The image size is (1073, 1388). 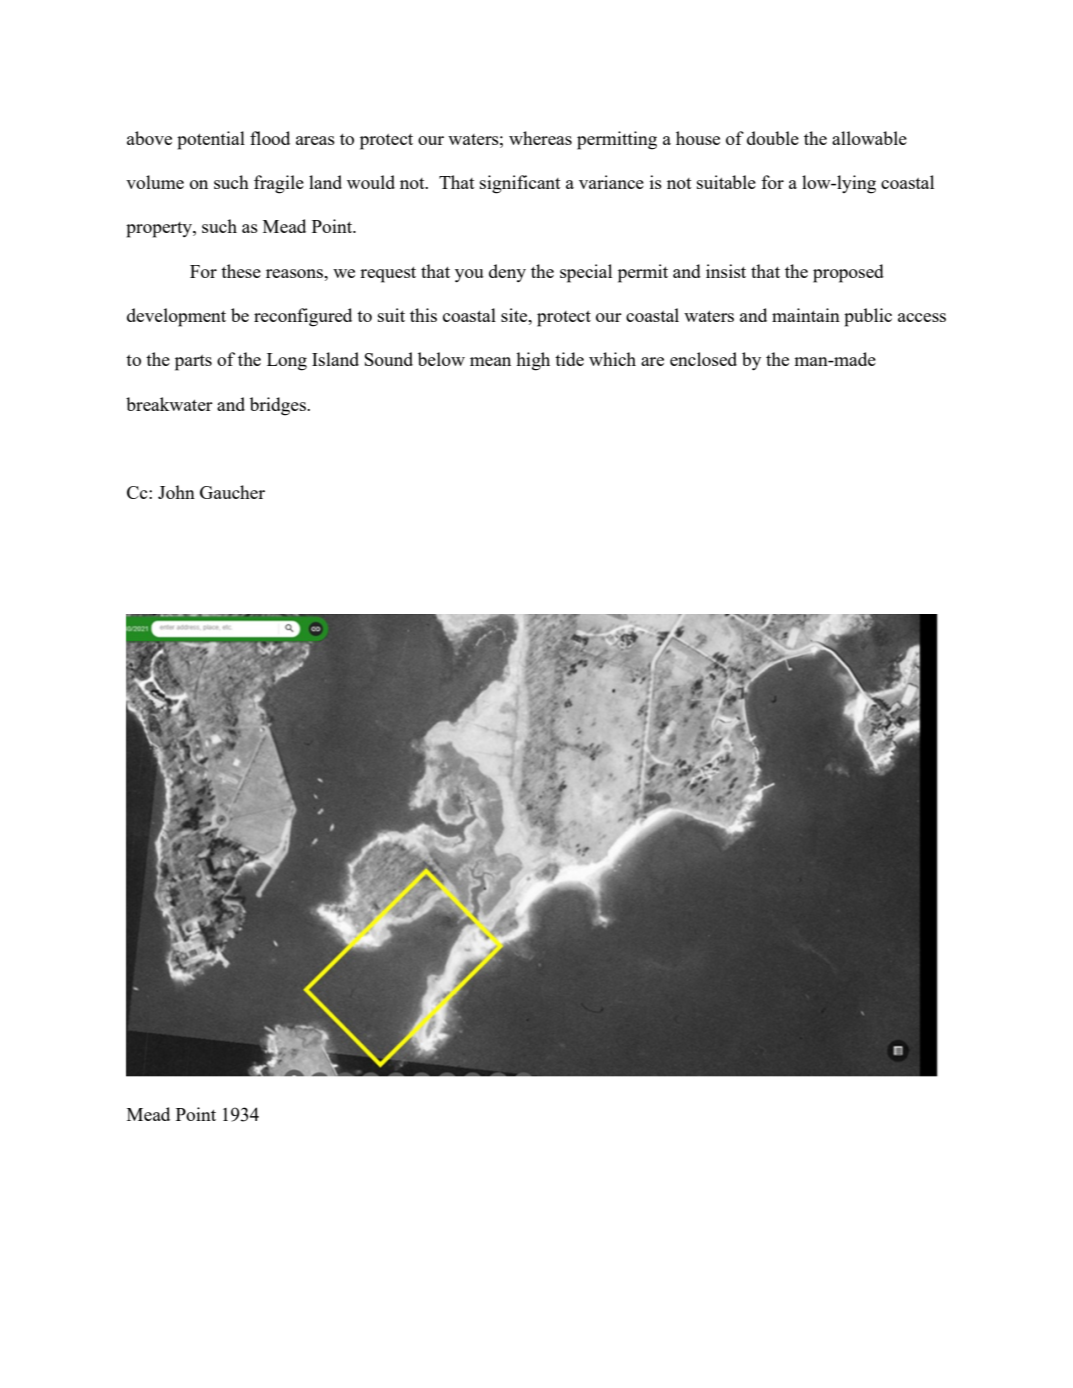 What do you see at coordinates (507, 273) in the document?
I see `deny` at bounding box center [507, 273].
